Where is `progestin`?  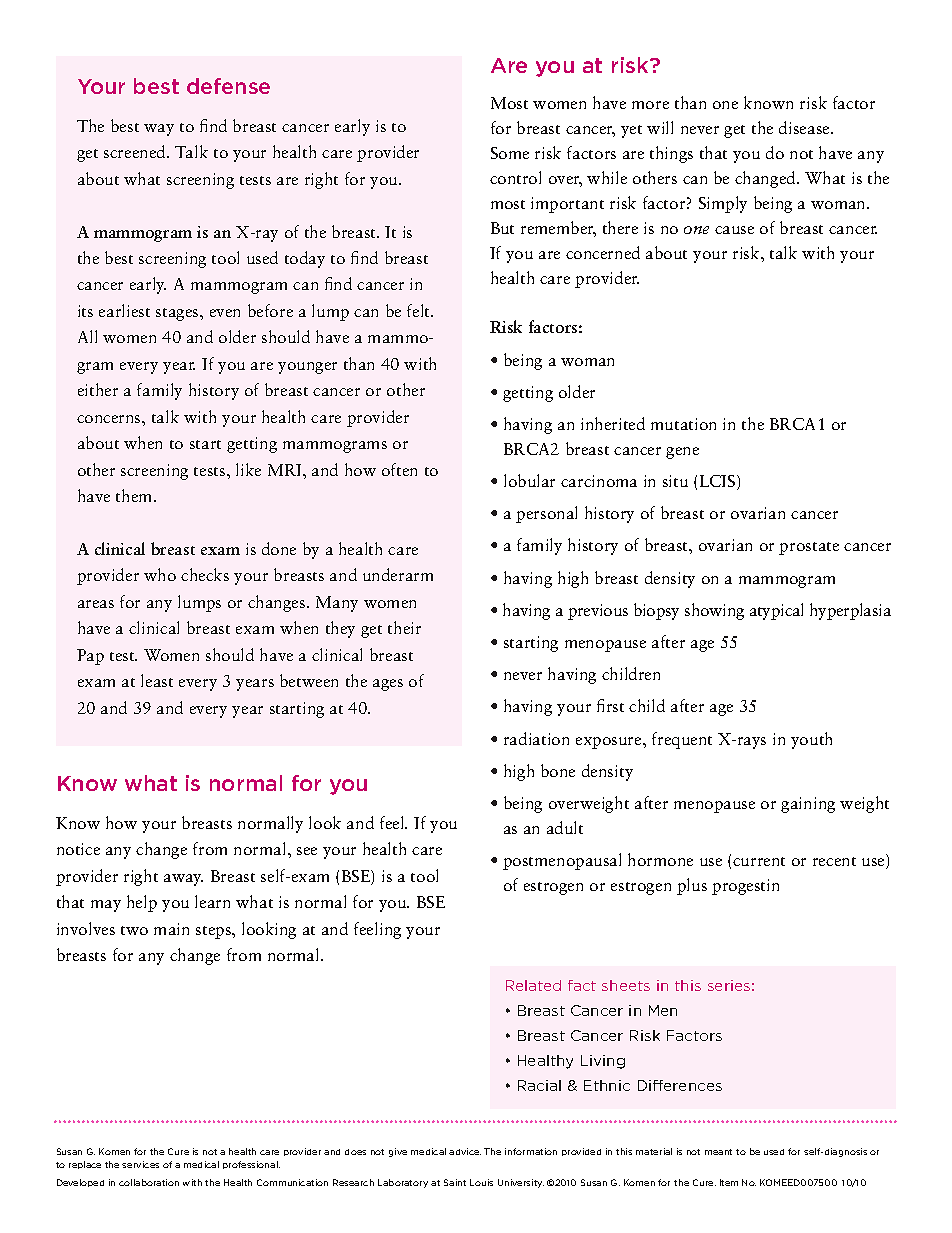 progestin is located at coordinates (745, 887).
